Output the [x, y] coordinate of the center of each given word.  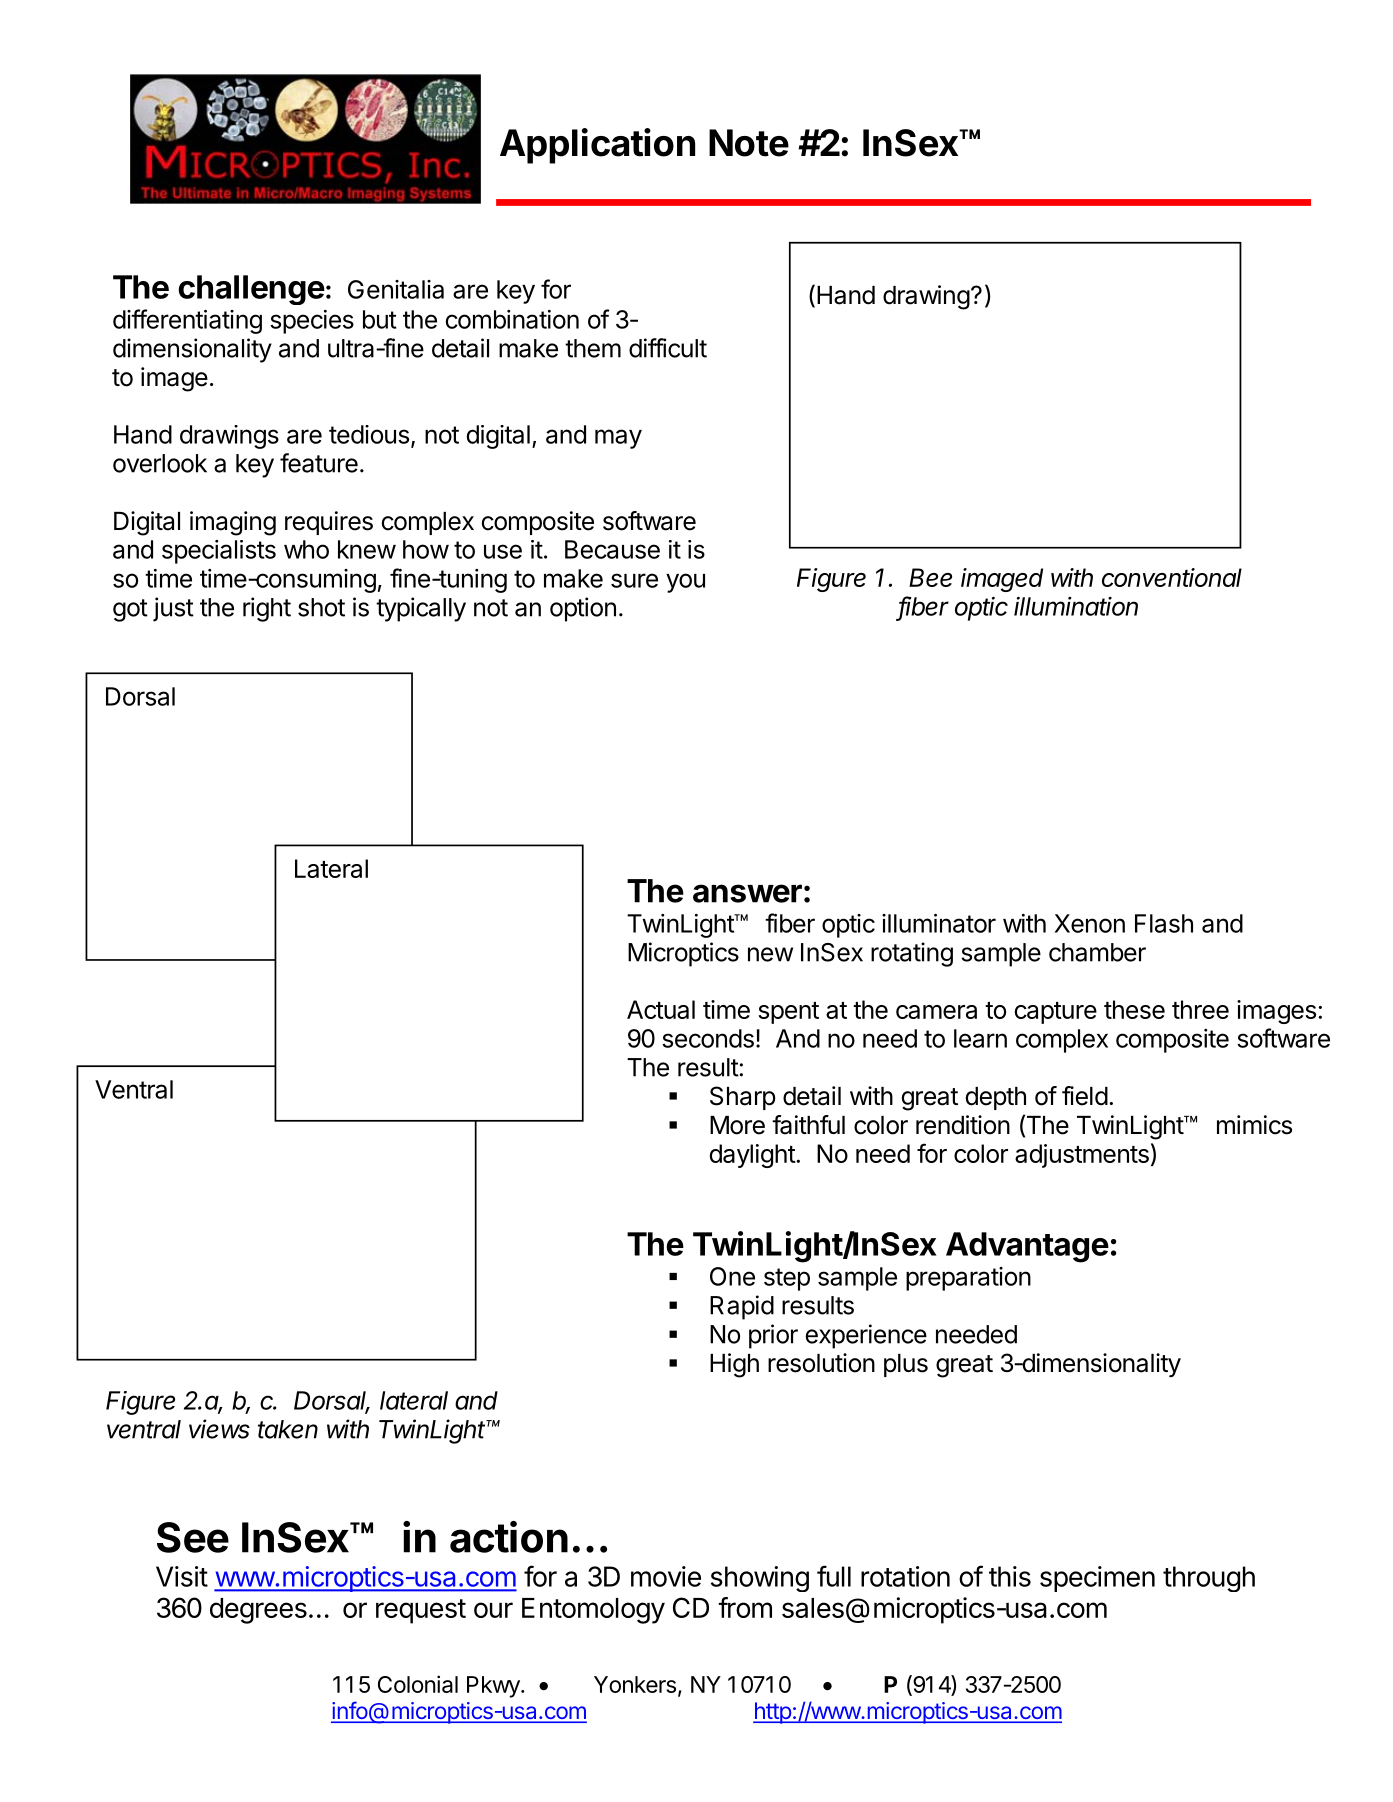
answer [747, 893]
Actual [661, 1009]
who [306, 549]
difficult [668, 348]
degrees [258, 1611]
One [732, 1276]
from [745, 1607]
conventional [1172, 577]
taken [288, 1429]
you [685, 583]
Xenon [1090, 923]
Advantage [1027, 1247]
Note [749, 143]
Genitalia [396, 289]
